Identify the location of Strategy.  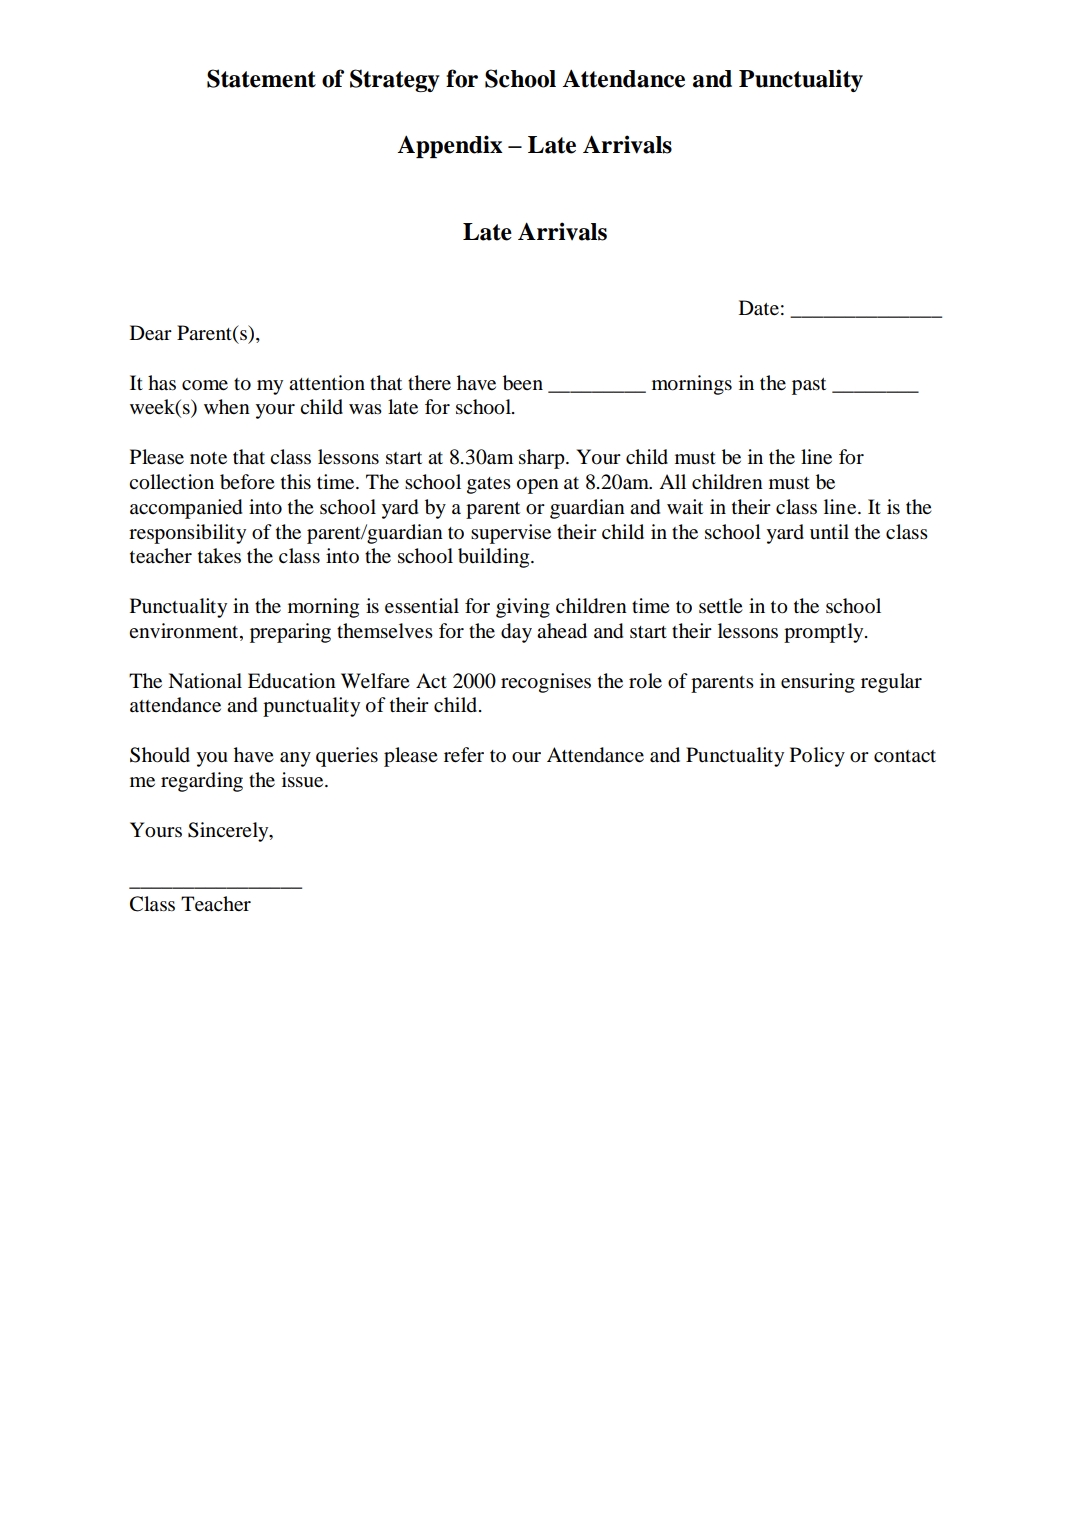
(395, 80).
